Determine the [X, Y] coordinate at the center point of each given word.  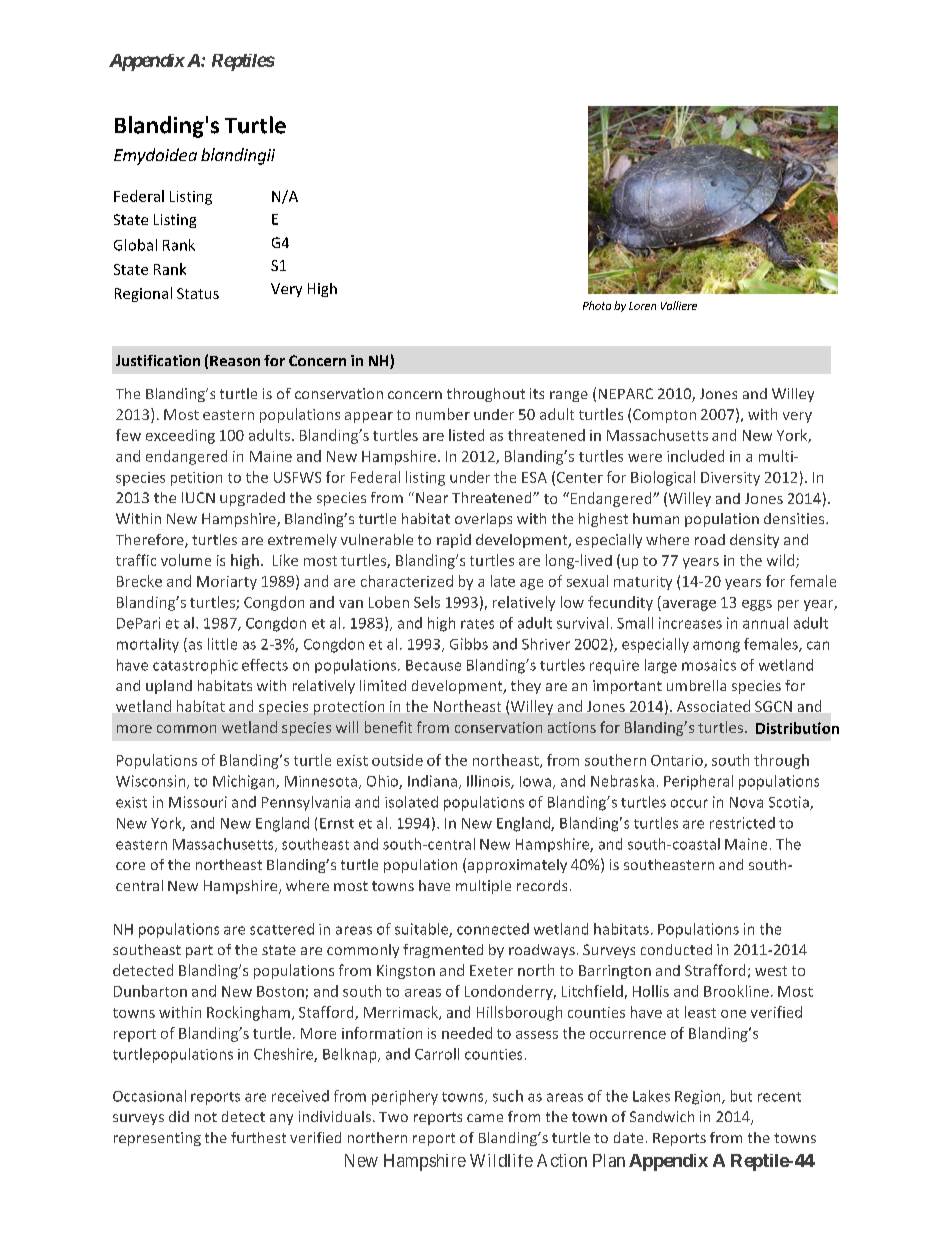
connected [493, 929]
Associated [713, 706]
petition [196, 479]
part [199, 951]
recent [779, 1097]
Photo [597, 305]
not [206, 1117]
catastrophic [195, 666]
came [485, 1118]
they [526, 687]
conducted [676, 949]
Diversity [730, 479]
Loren [642, 306]
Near [432, 497]
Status [198, 293]
